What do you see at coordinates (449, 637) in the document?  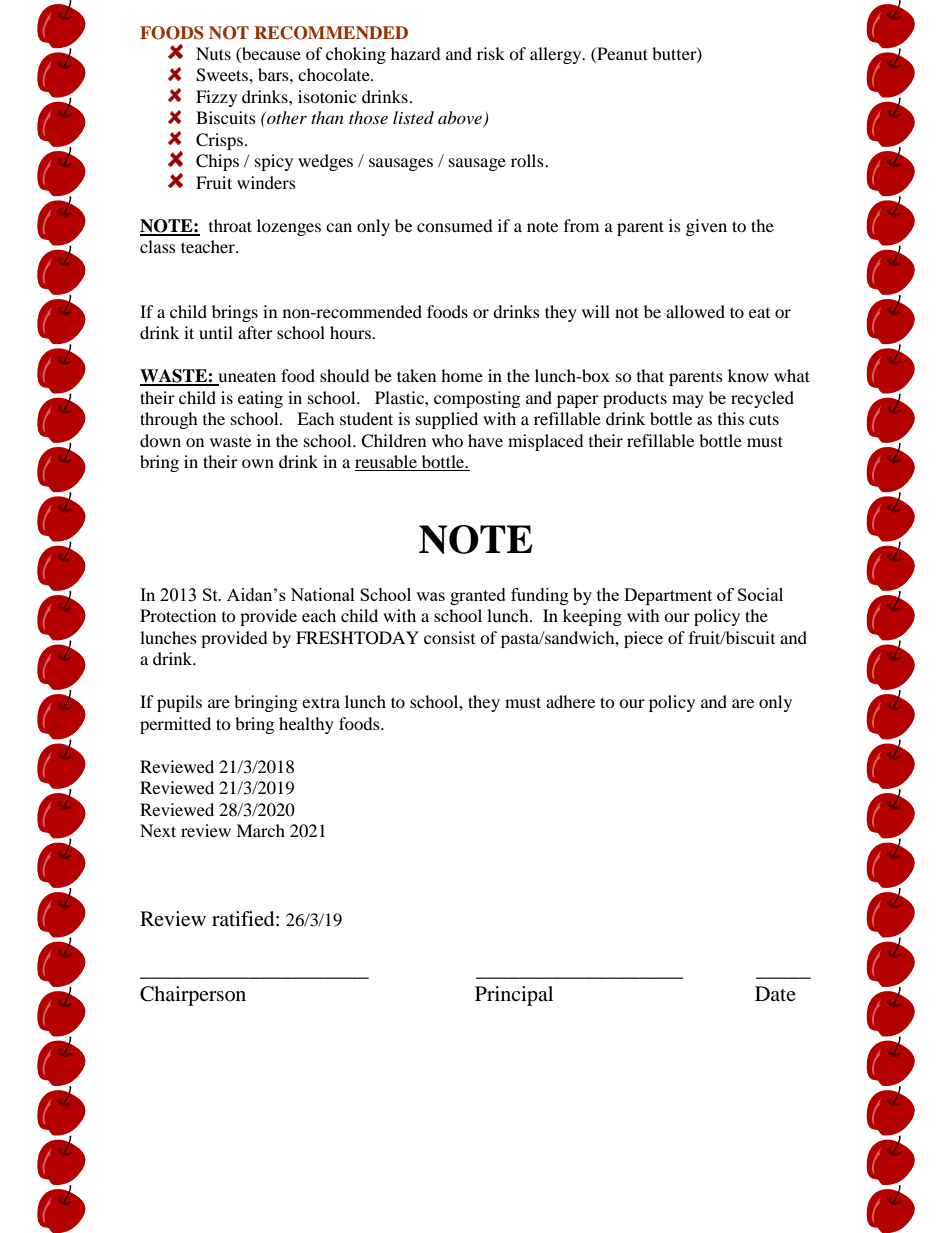 I see `consist` at bounding box center [449, 637].
